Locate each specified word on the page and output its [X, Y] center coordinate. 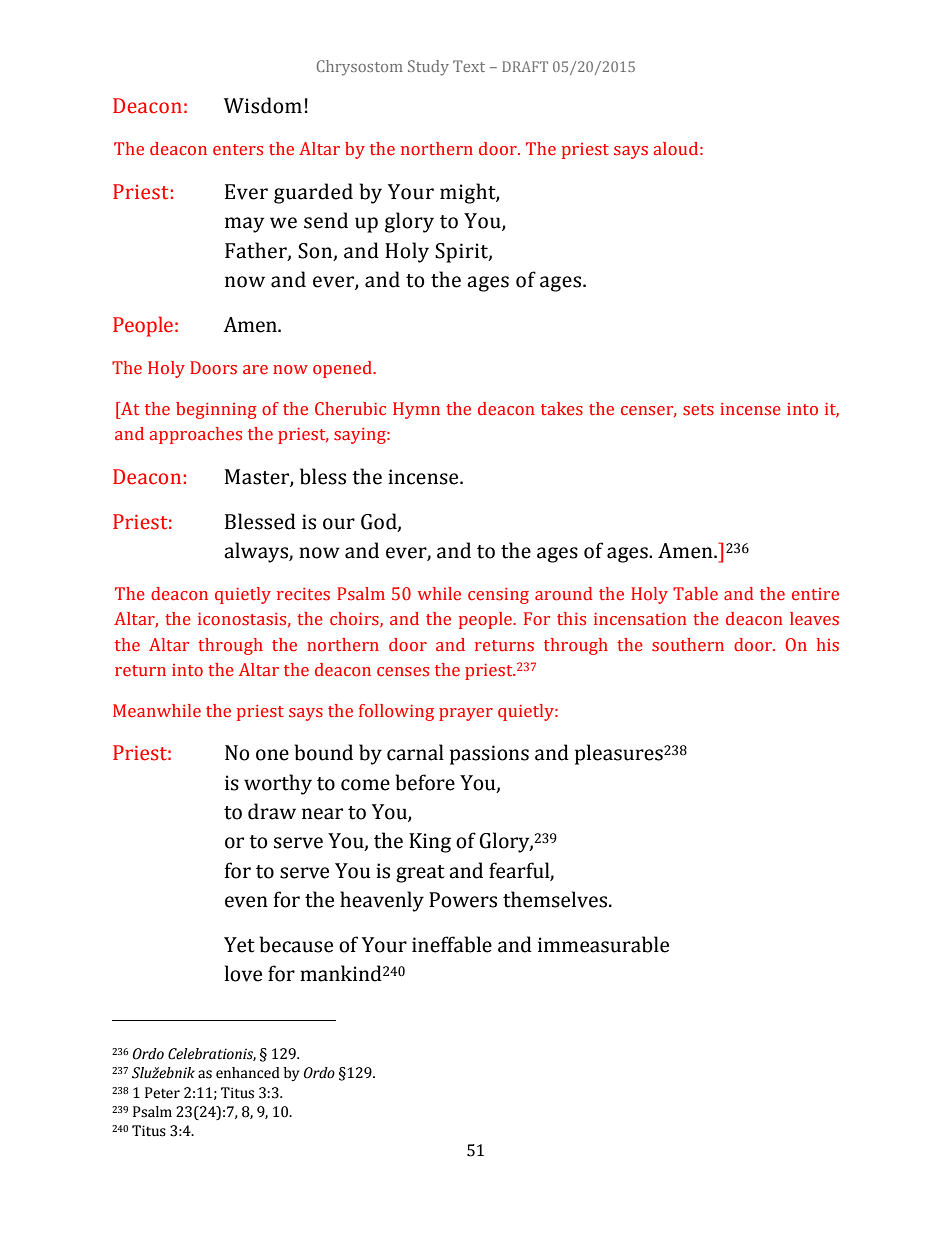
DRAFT [525, 66]
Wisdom [263, 105]
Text [469, 66]
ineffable [452, 944]
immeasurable [603, 944]
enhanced [248, 1073]
